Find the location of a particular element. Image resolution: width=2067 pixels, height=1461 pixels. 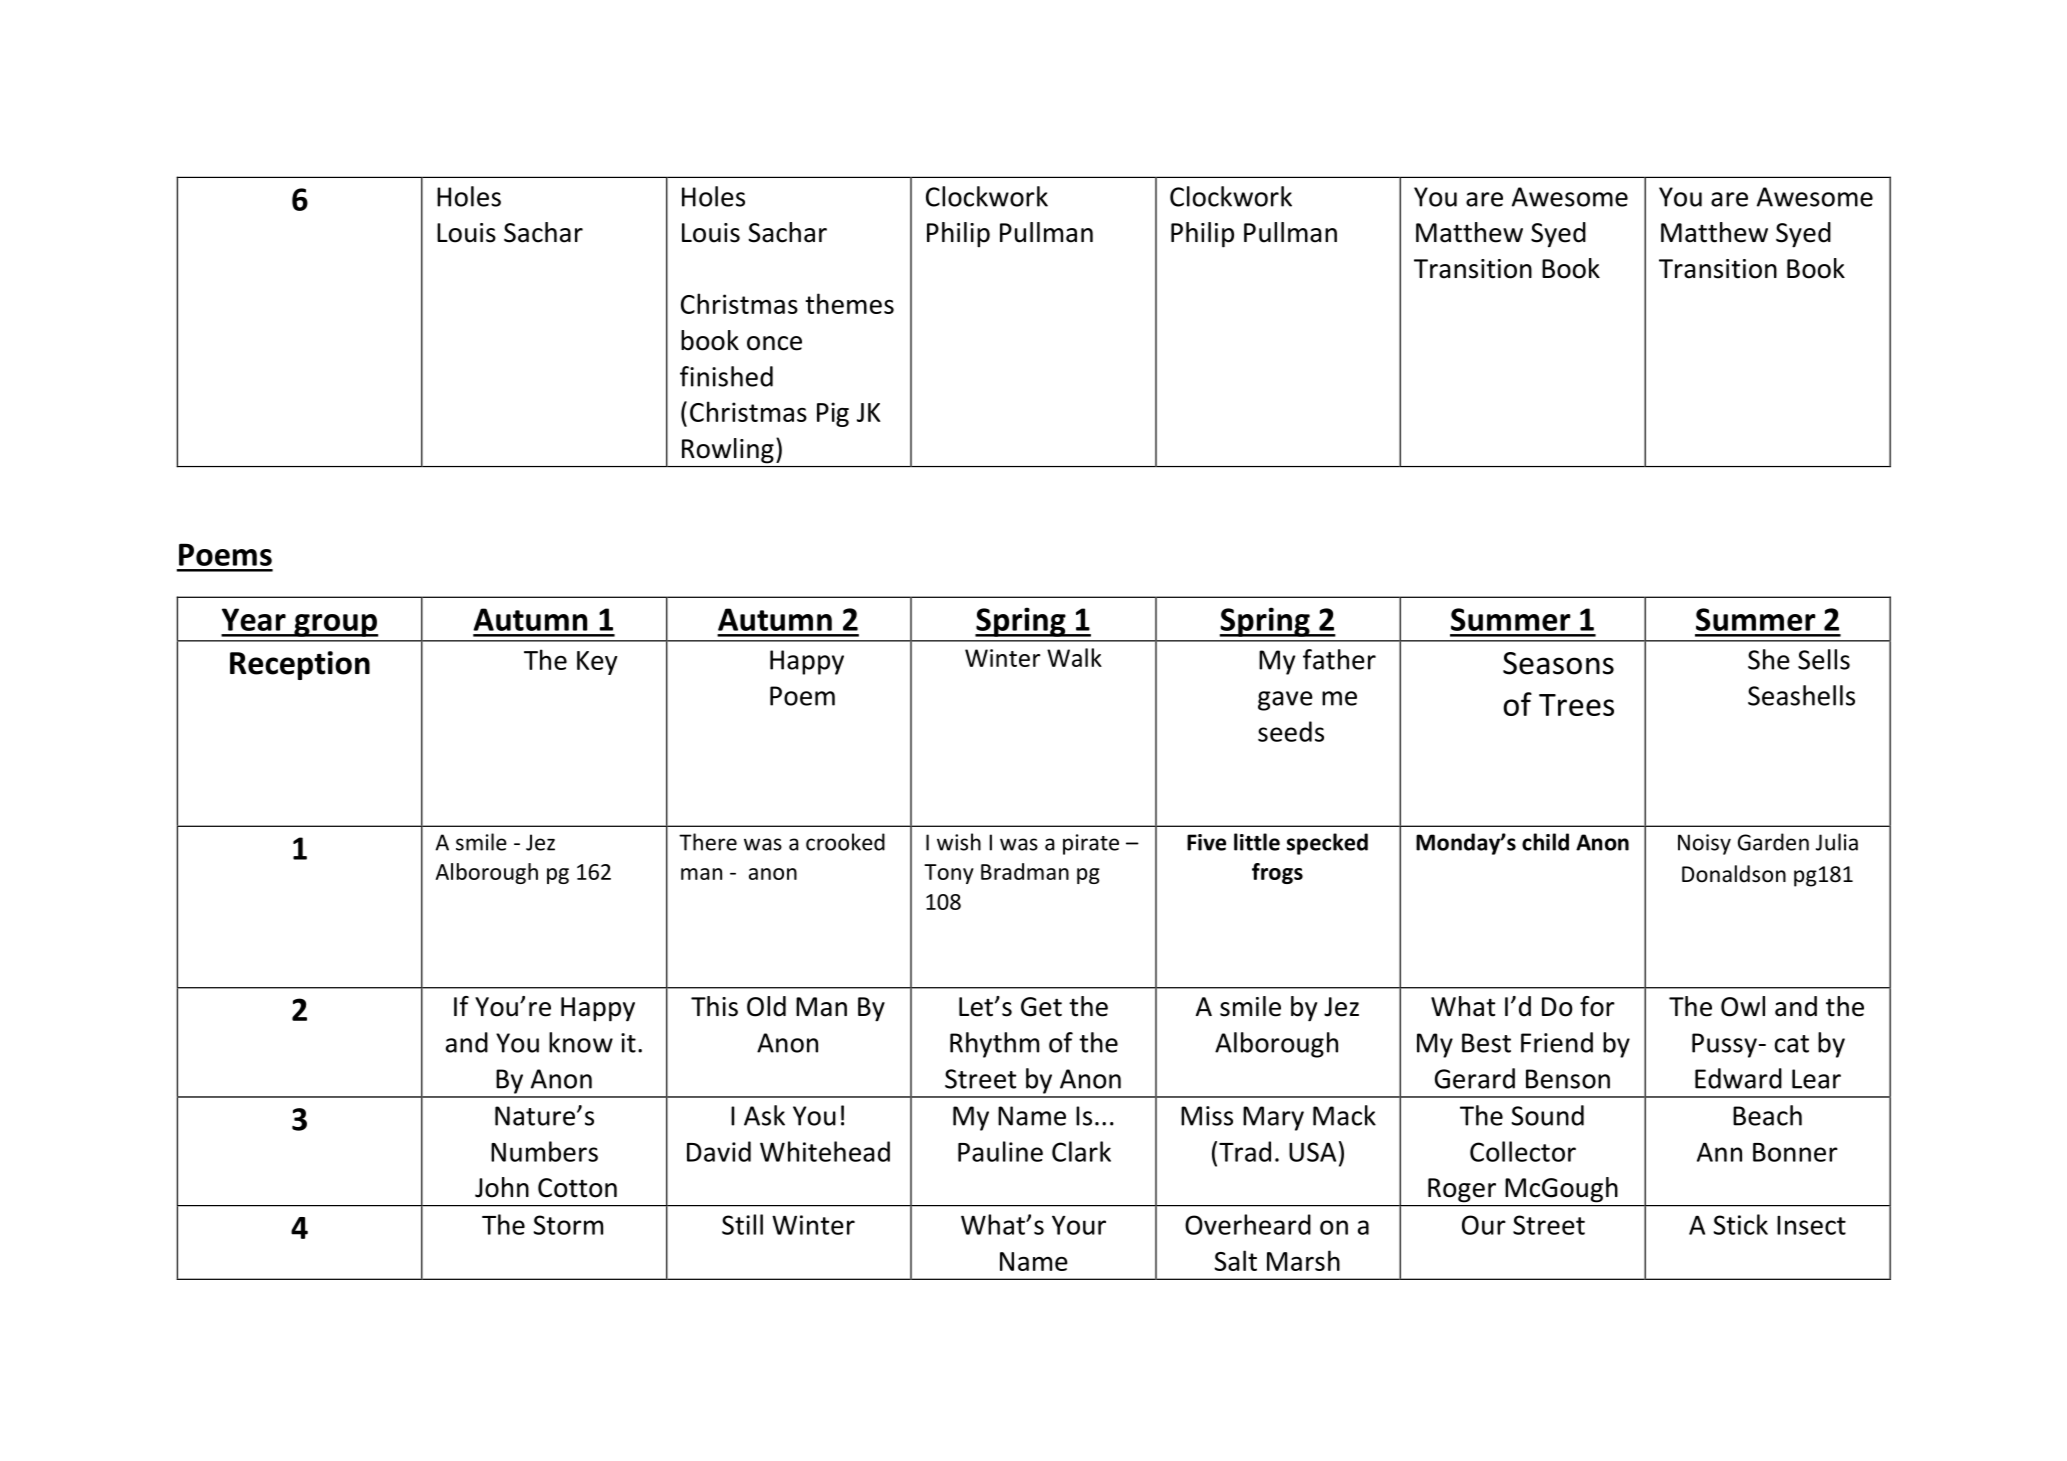

finished is located at coordinates (726, 376).
